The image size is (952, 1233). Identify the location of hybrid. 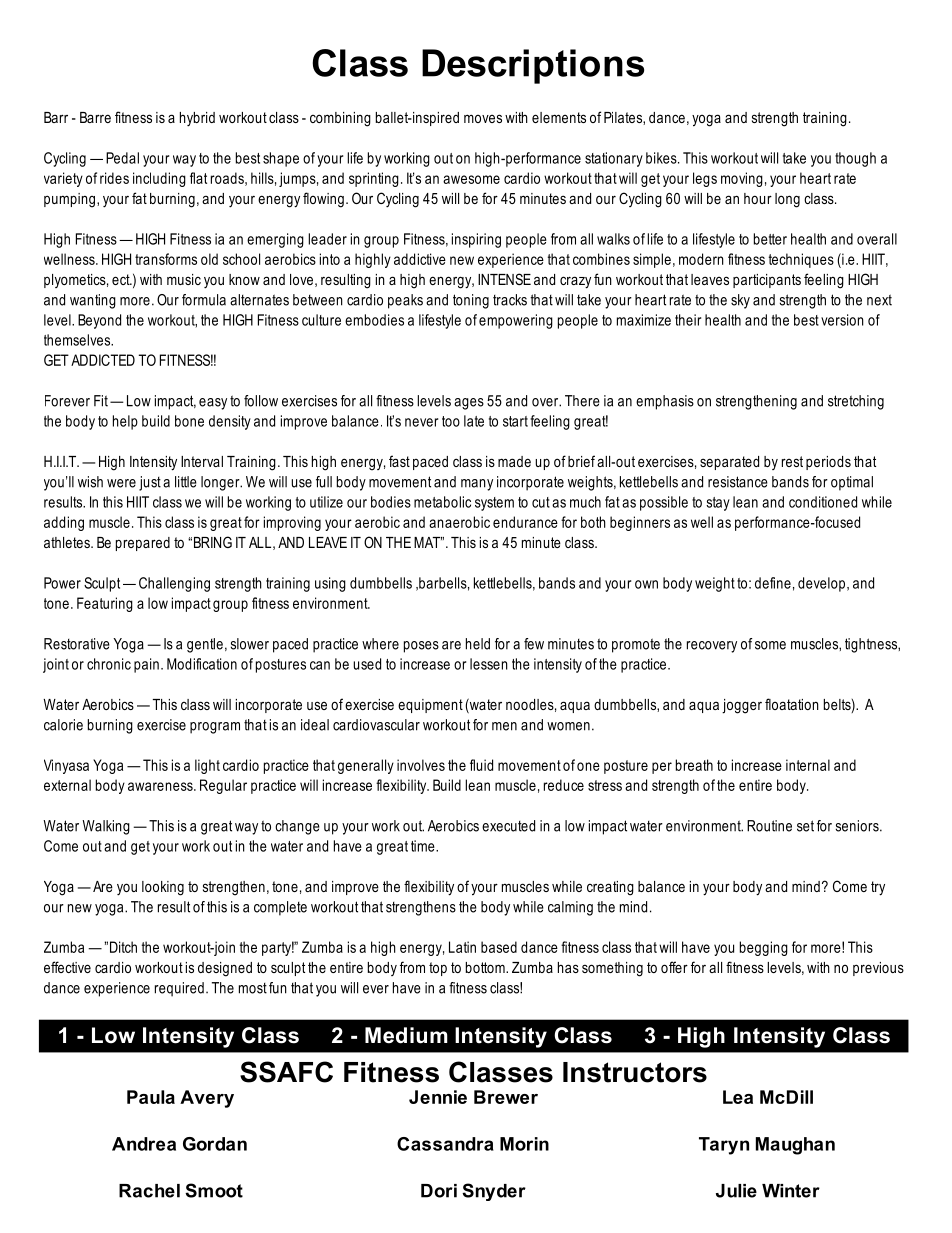
(197, 119).
